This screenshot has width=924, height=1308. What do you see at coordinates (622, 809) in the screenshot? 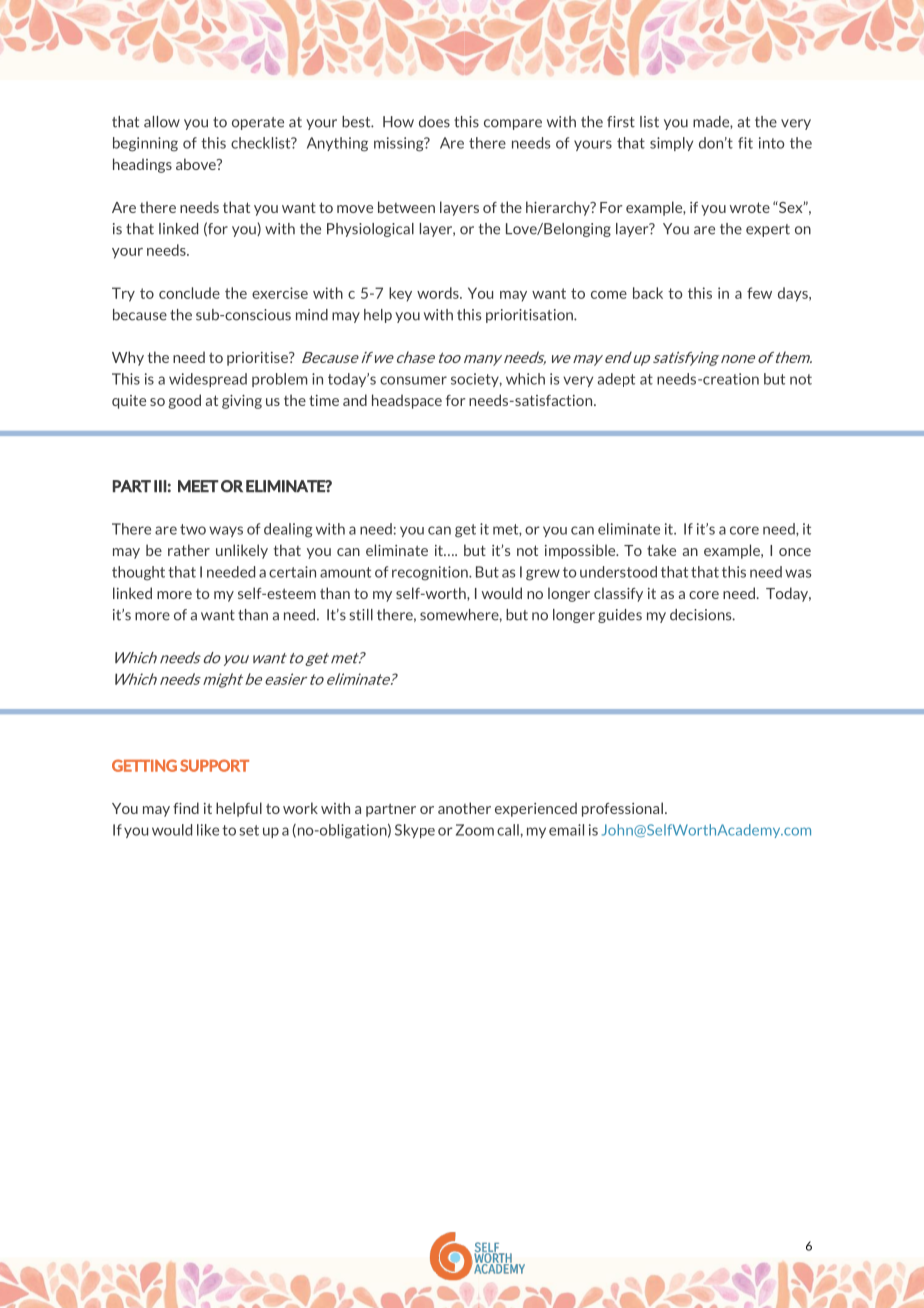
I see `professional` at bounding box center [622, 809].
